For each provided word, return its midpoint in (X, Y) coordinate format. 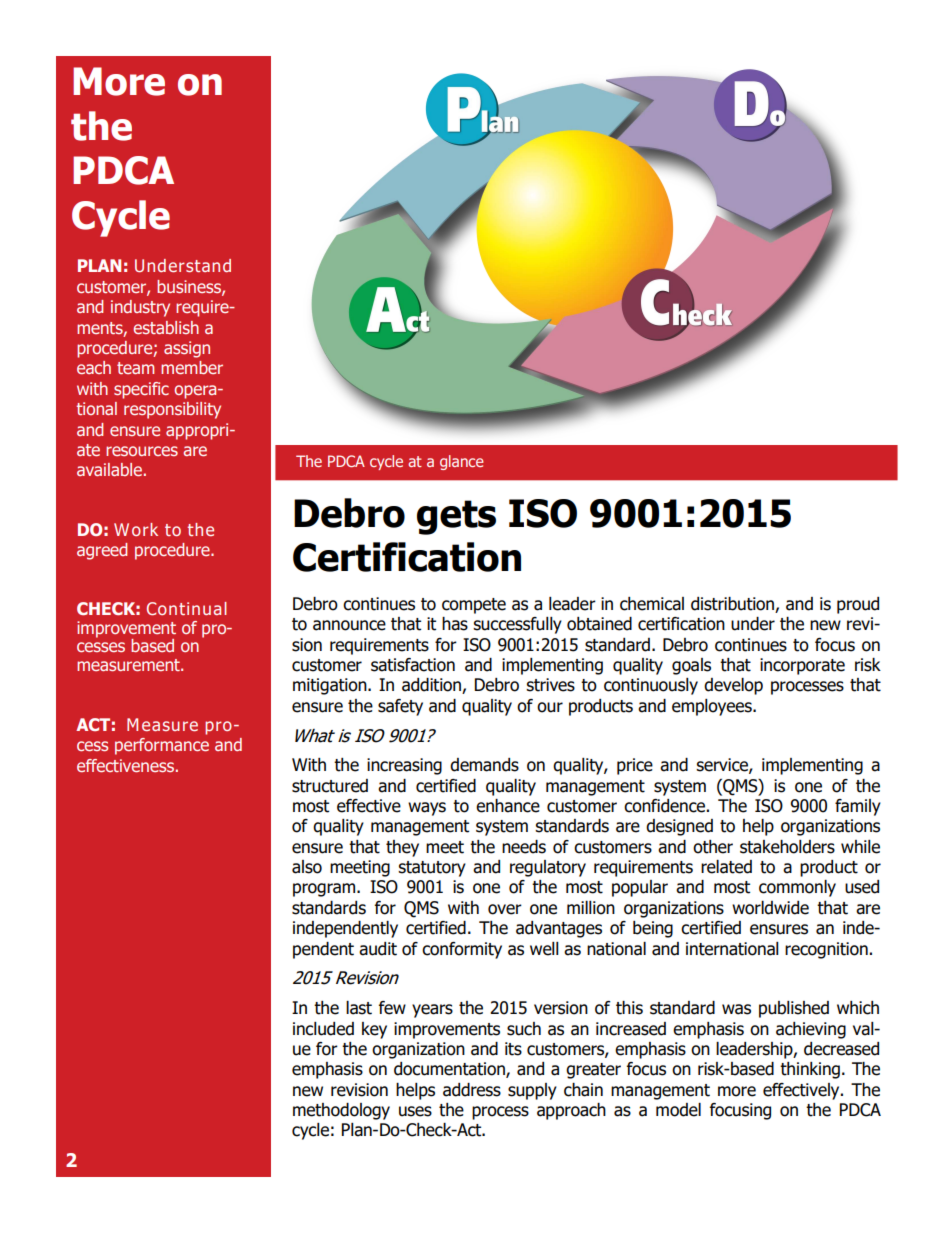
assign (187, 349)
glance (461, 462)
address (472, 1090)
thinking (810, 1070)
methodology (341, 1111)
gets (456, 517)
